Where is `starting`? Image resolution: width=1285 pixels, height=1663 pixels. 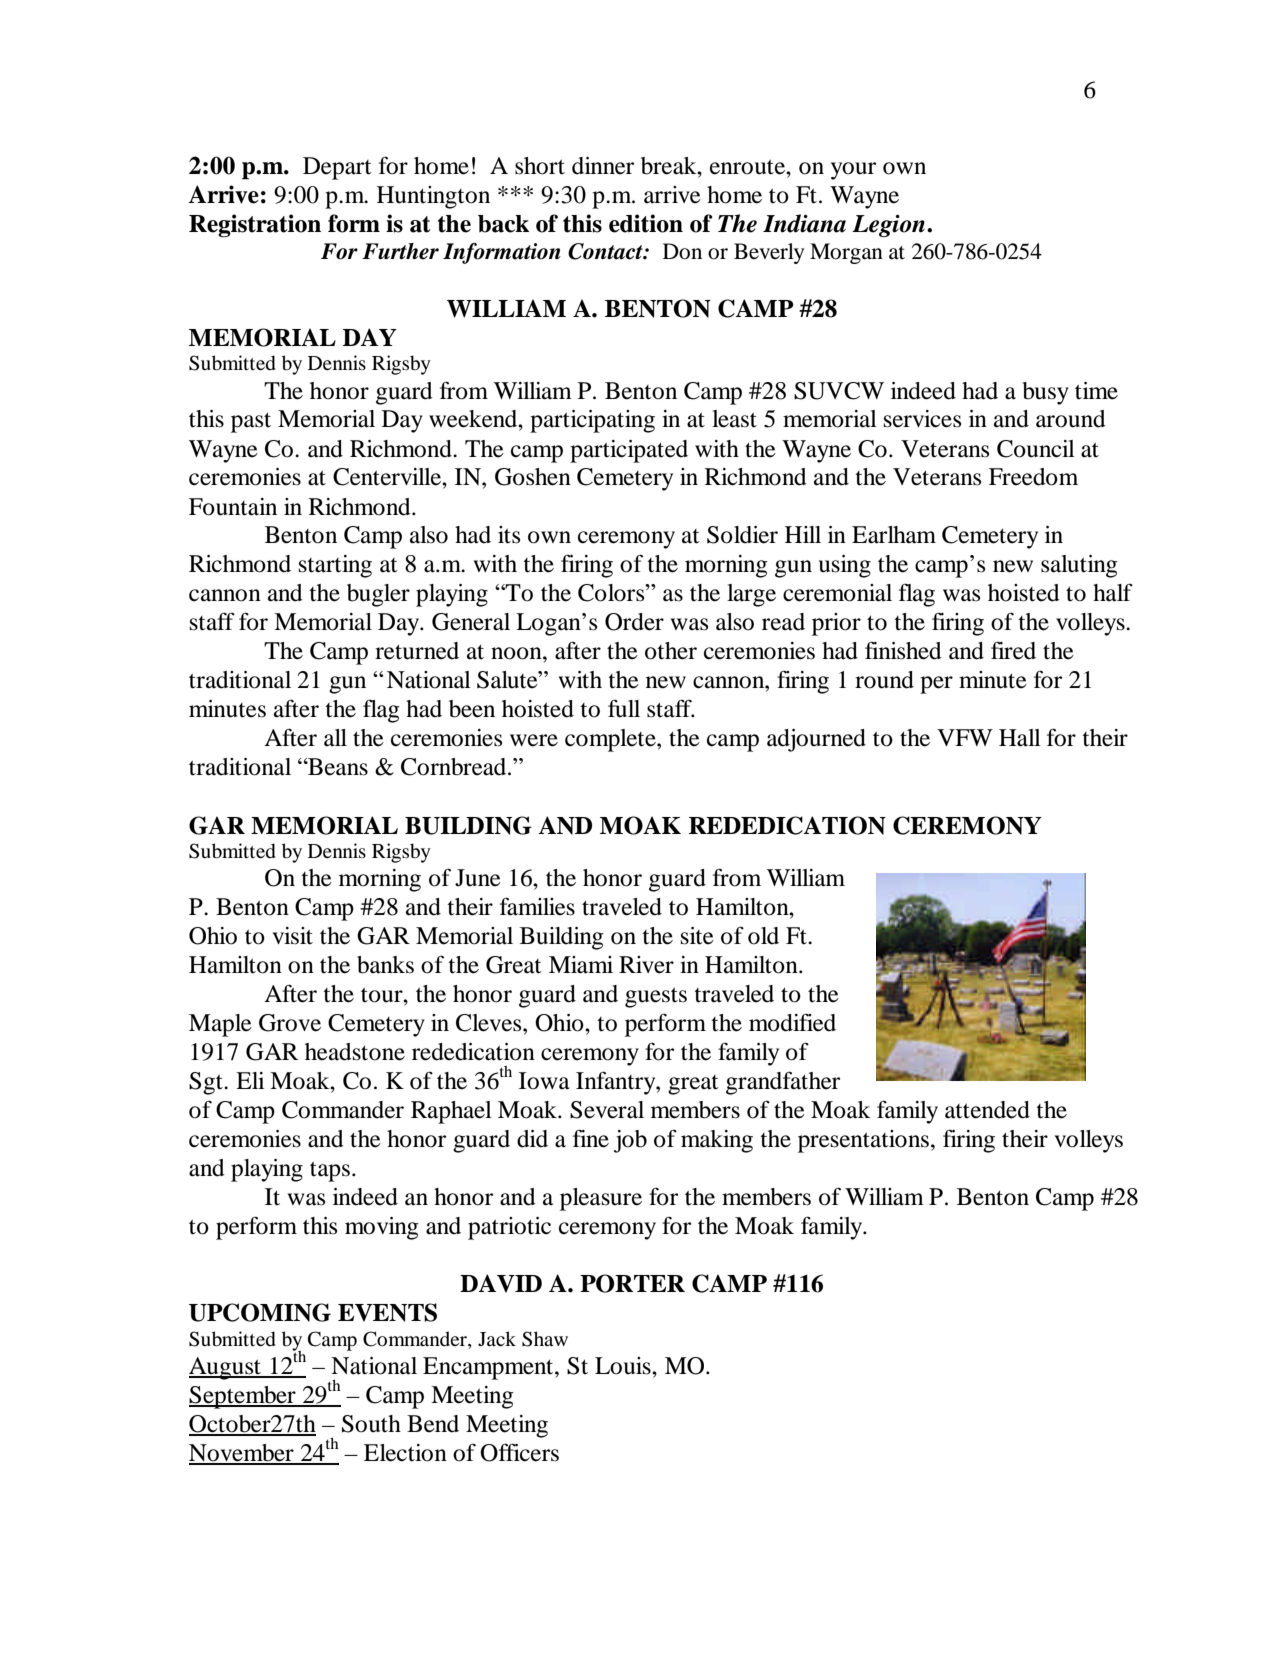
starting is located at coordinates (335, 566).
